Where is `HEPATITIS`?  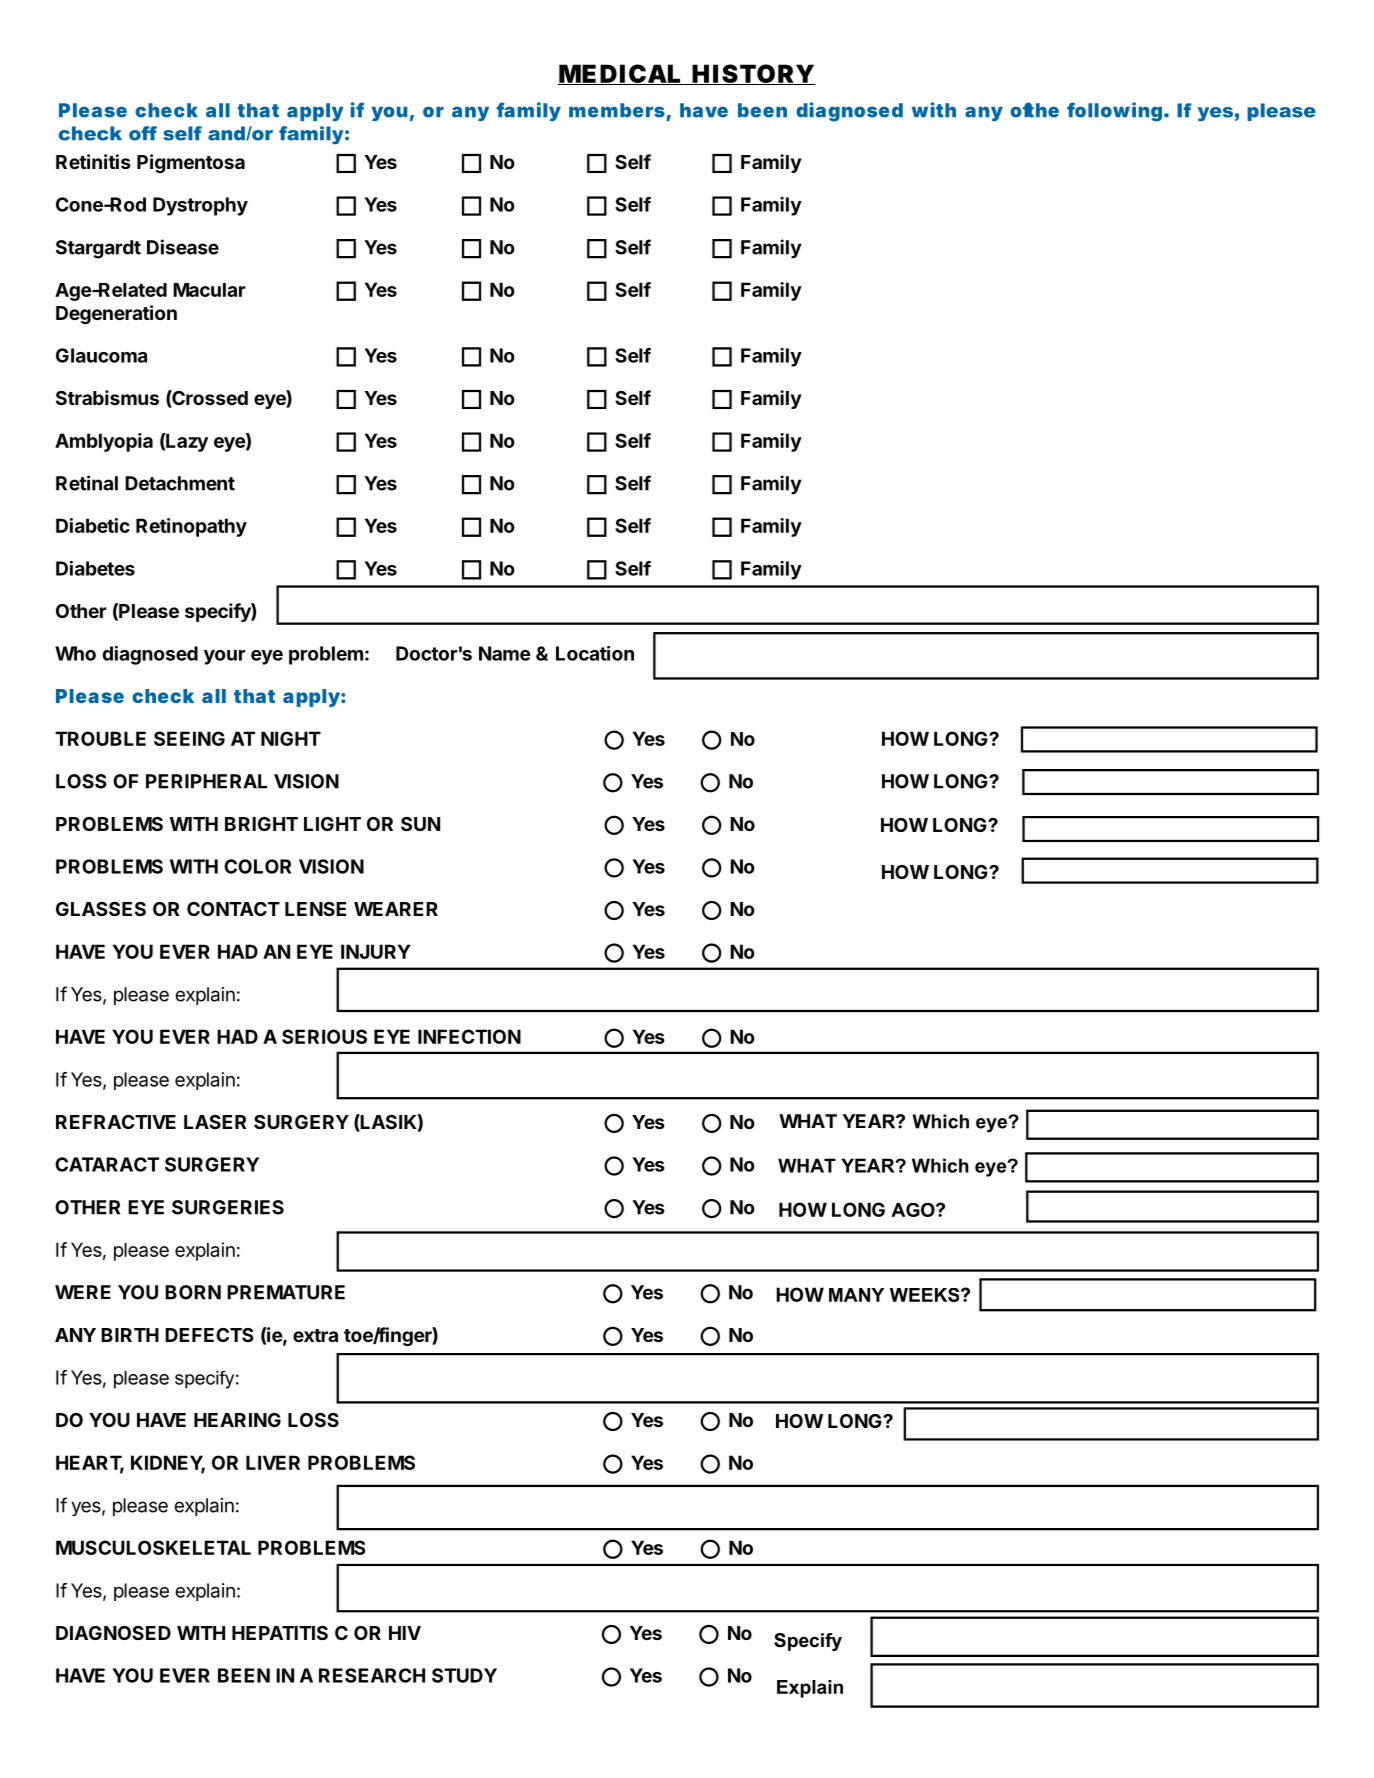
HEPATITIS is located at coordinates (280, 1633).
